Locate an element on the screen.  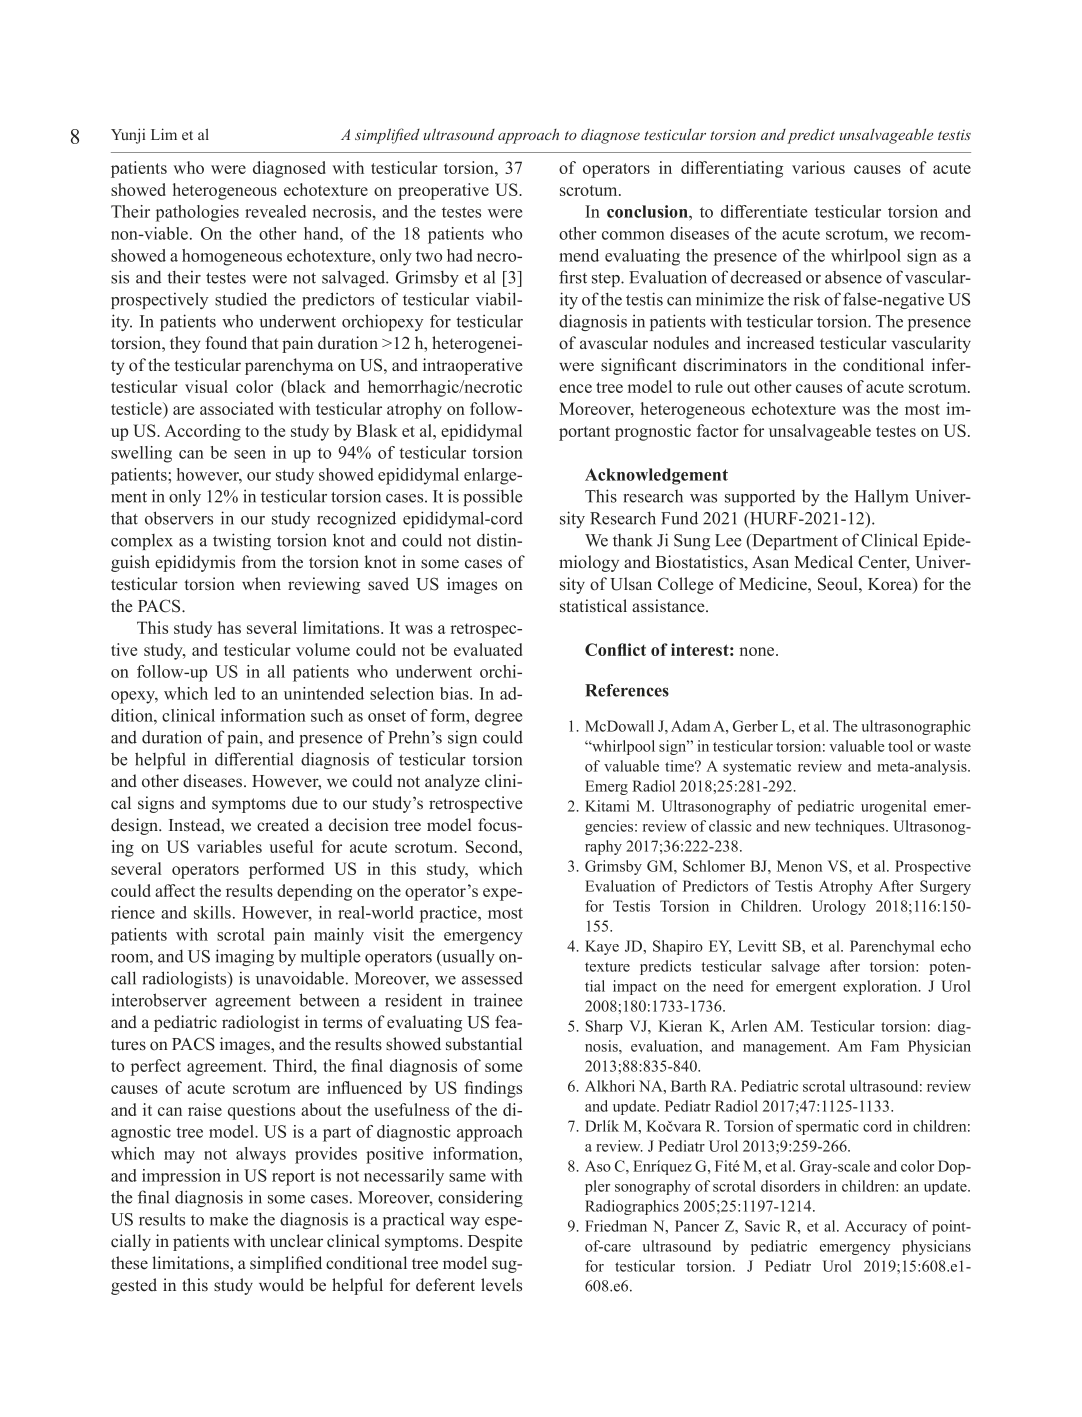
possible is located at coordinates (493, 497).
